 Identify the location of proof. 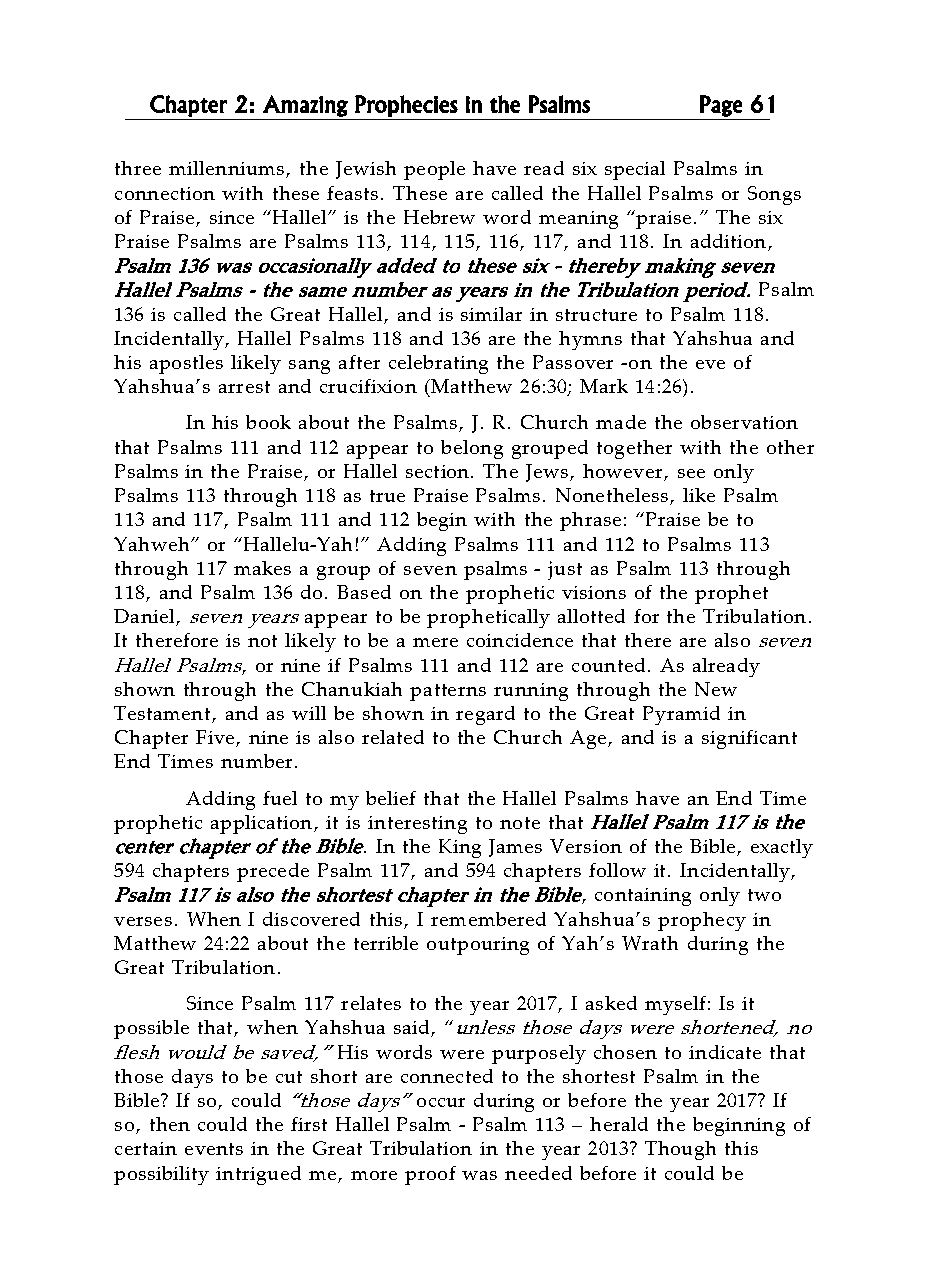
(430, 1175).
